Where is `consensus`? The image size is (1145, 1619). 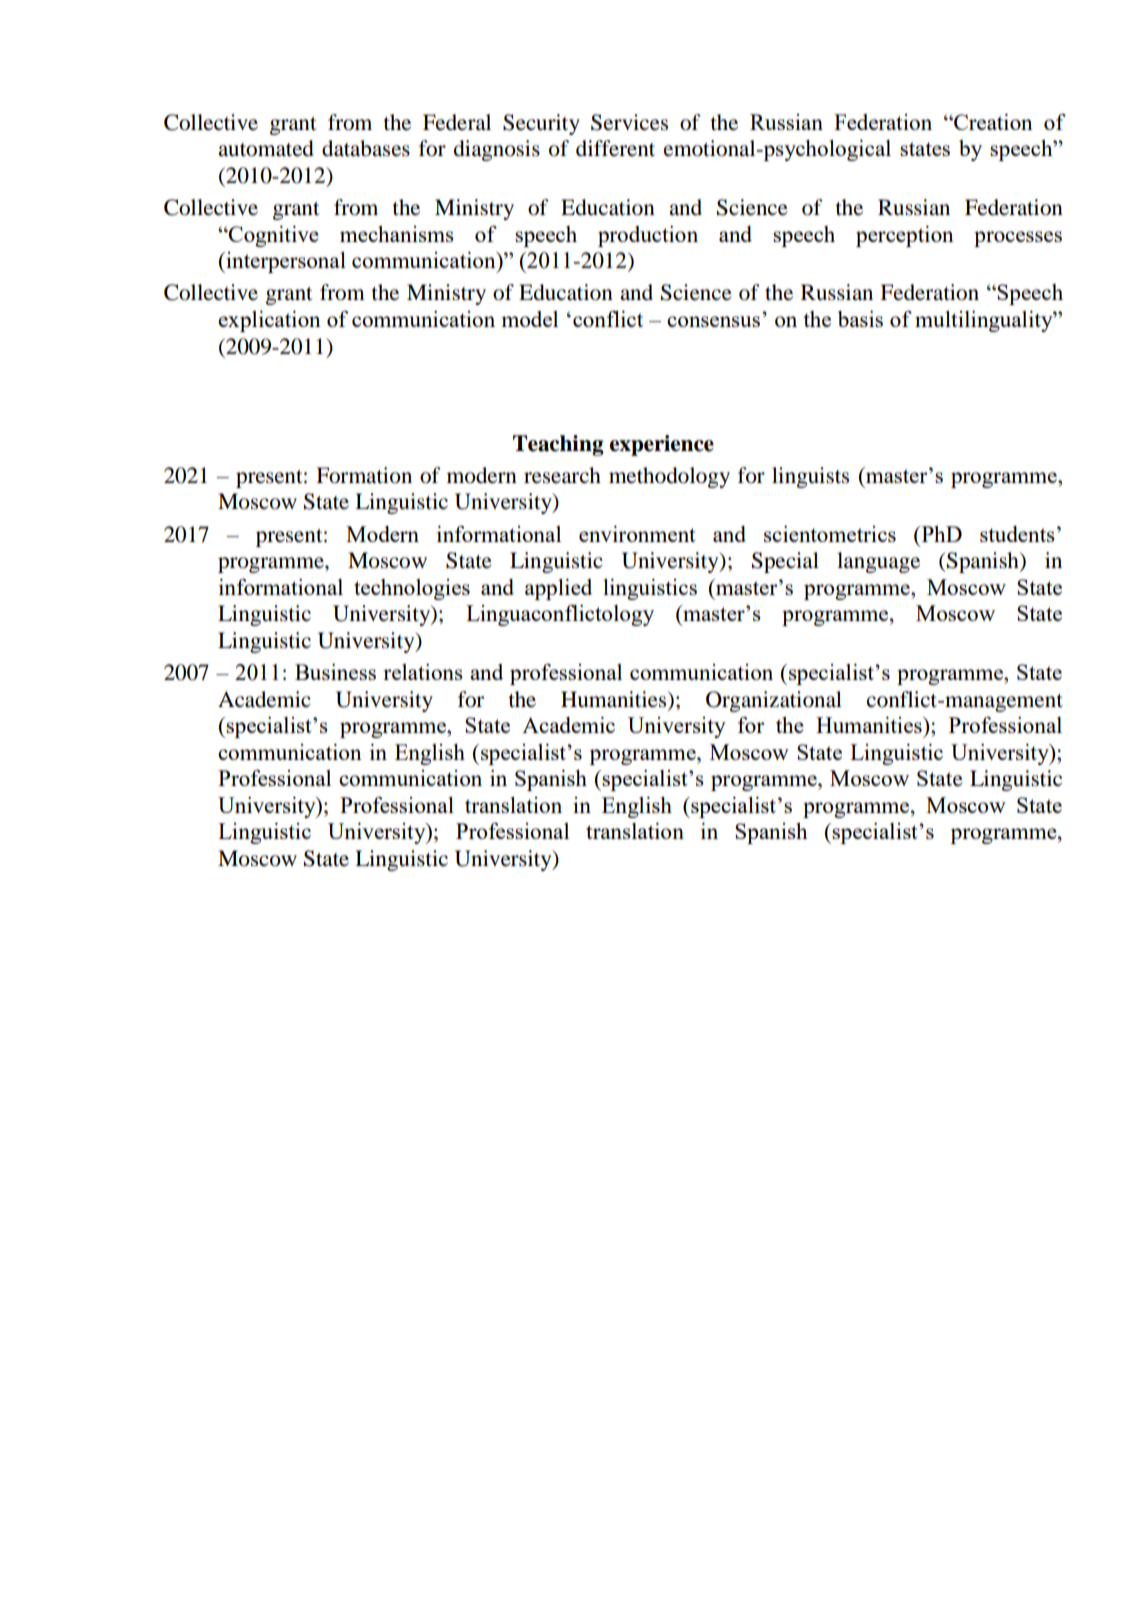
consensus is located at coordinates (713, 321).
